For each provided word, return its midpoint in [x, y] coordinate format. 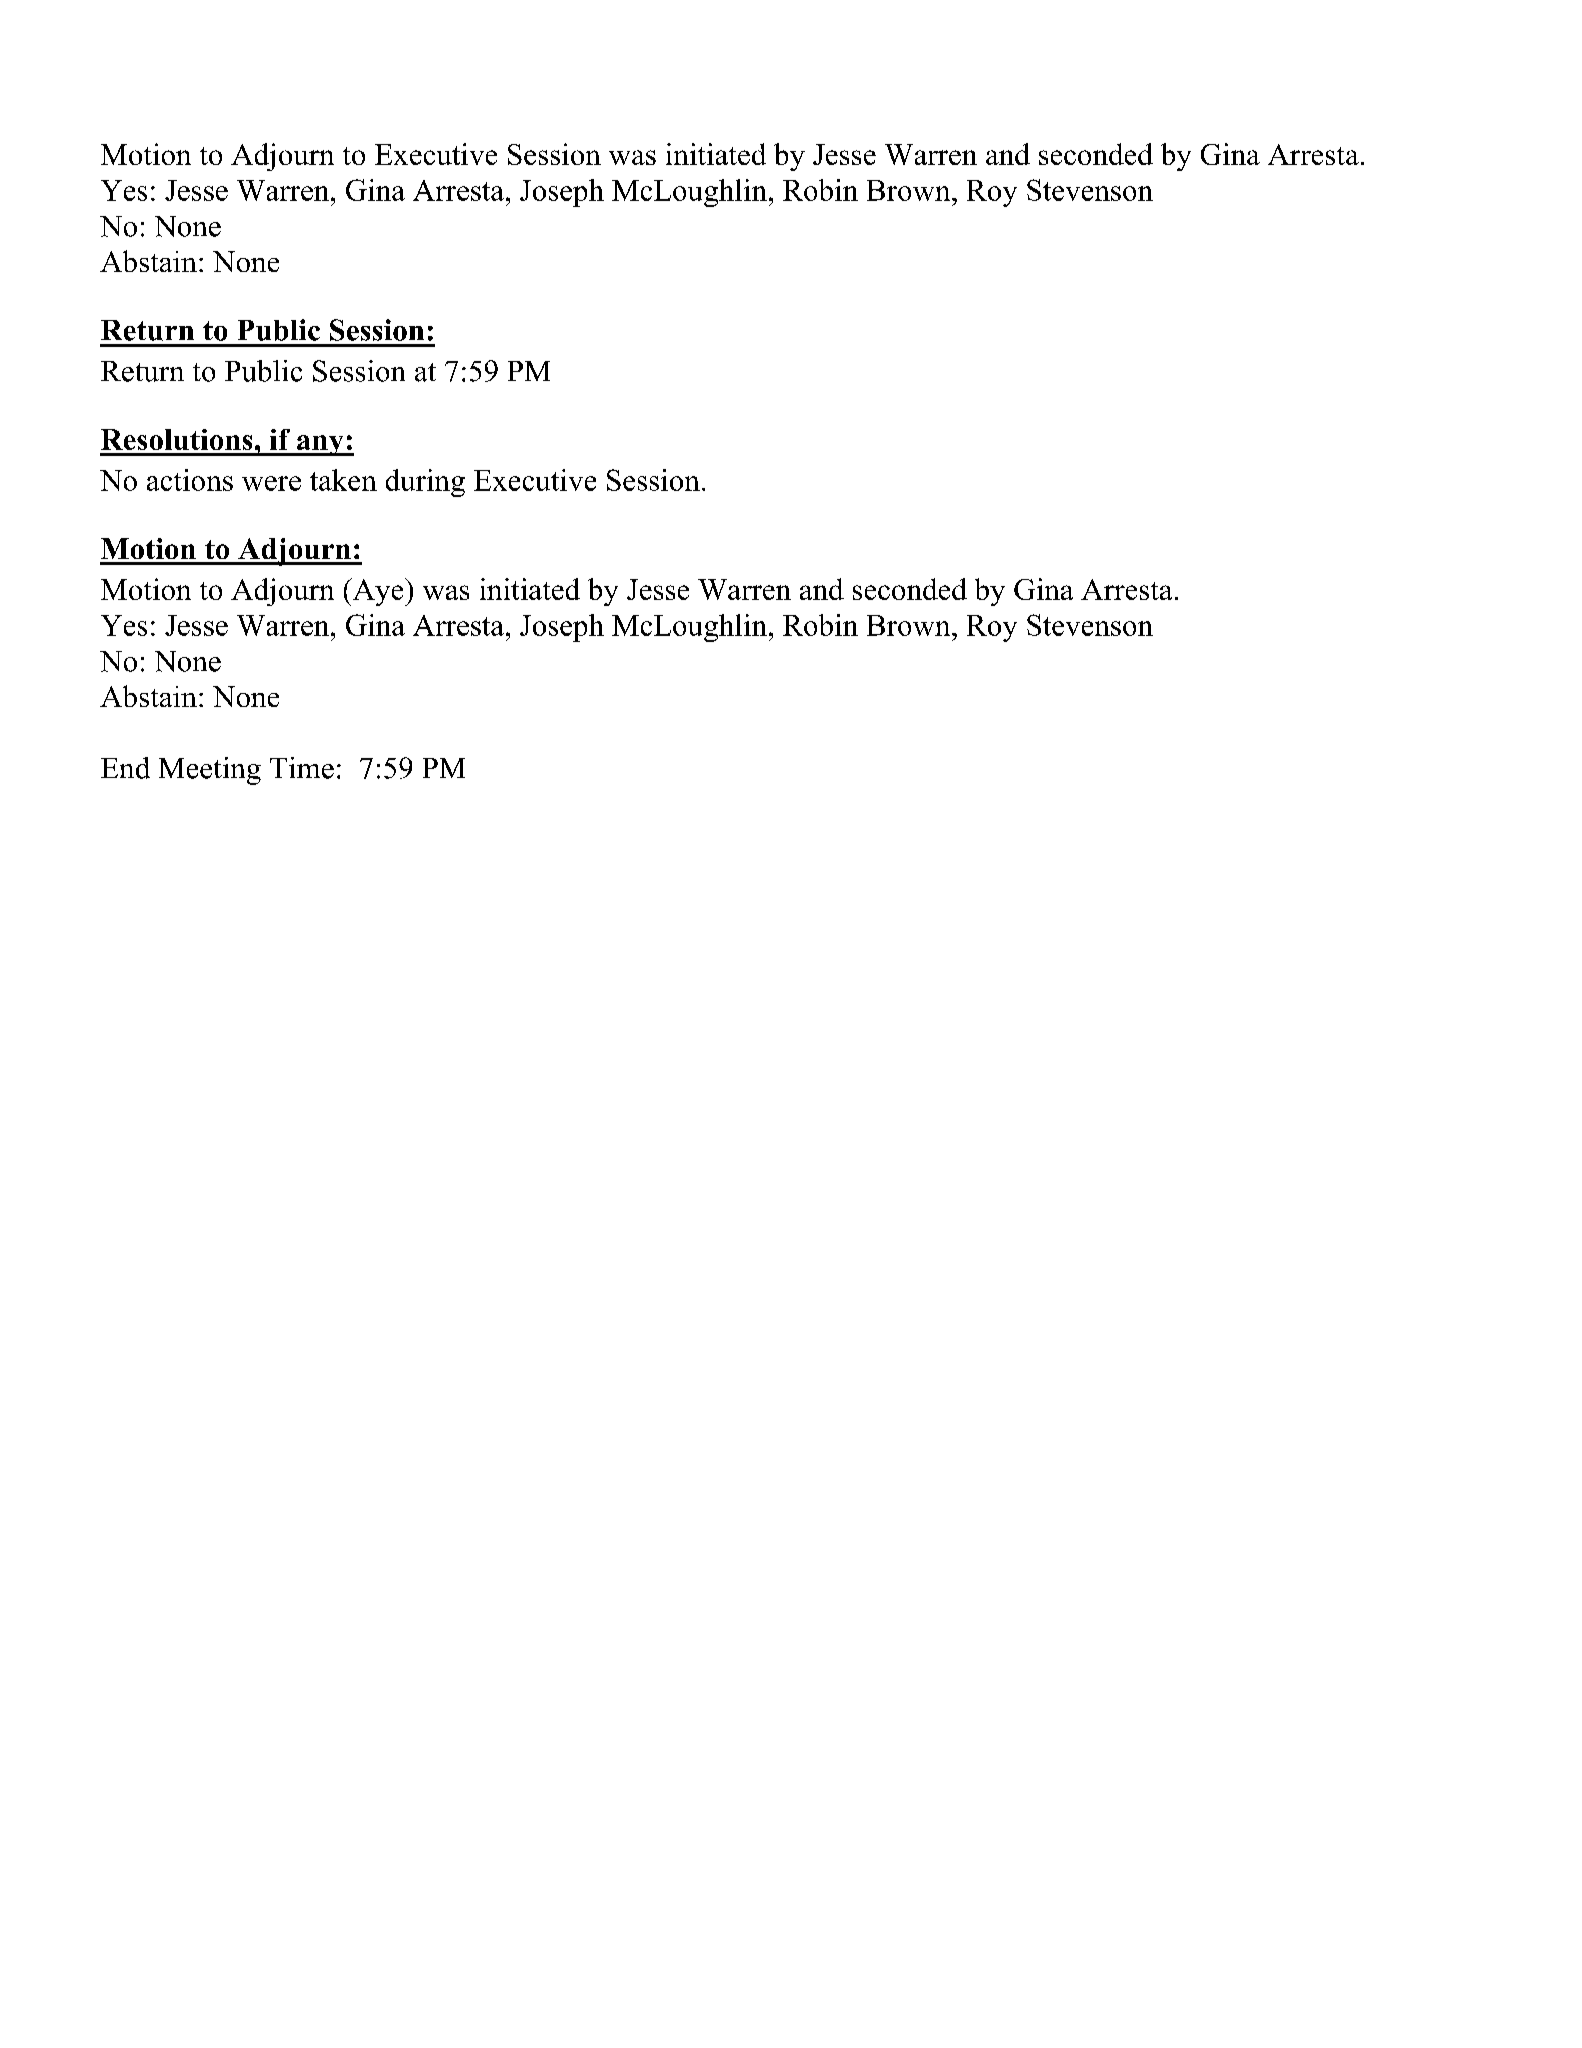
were [271, 483]
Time [302, 768]
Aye [378, 592]
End [125, 768]
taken [343, 480]
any [320, 445]
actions [190, 480]
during [425, 483]
